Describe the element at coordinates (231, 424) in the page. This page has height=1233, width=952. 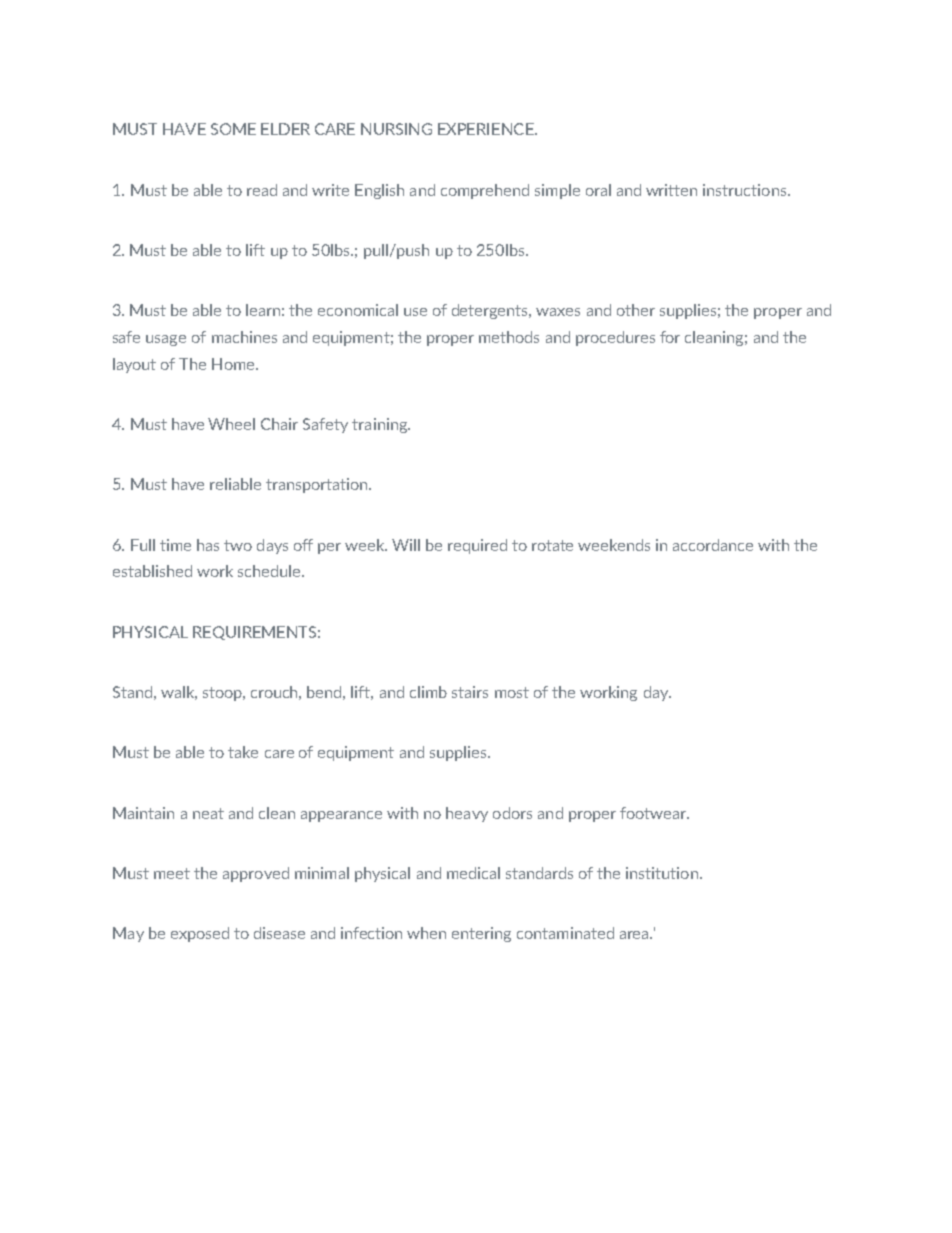
I see `Wheel` at that location.
